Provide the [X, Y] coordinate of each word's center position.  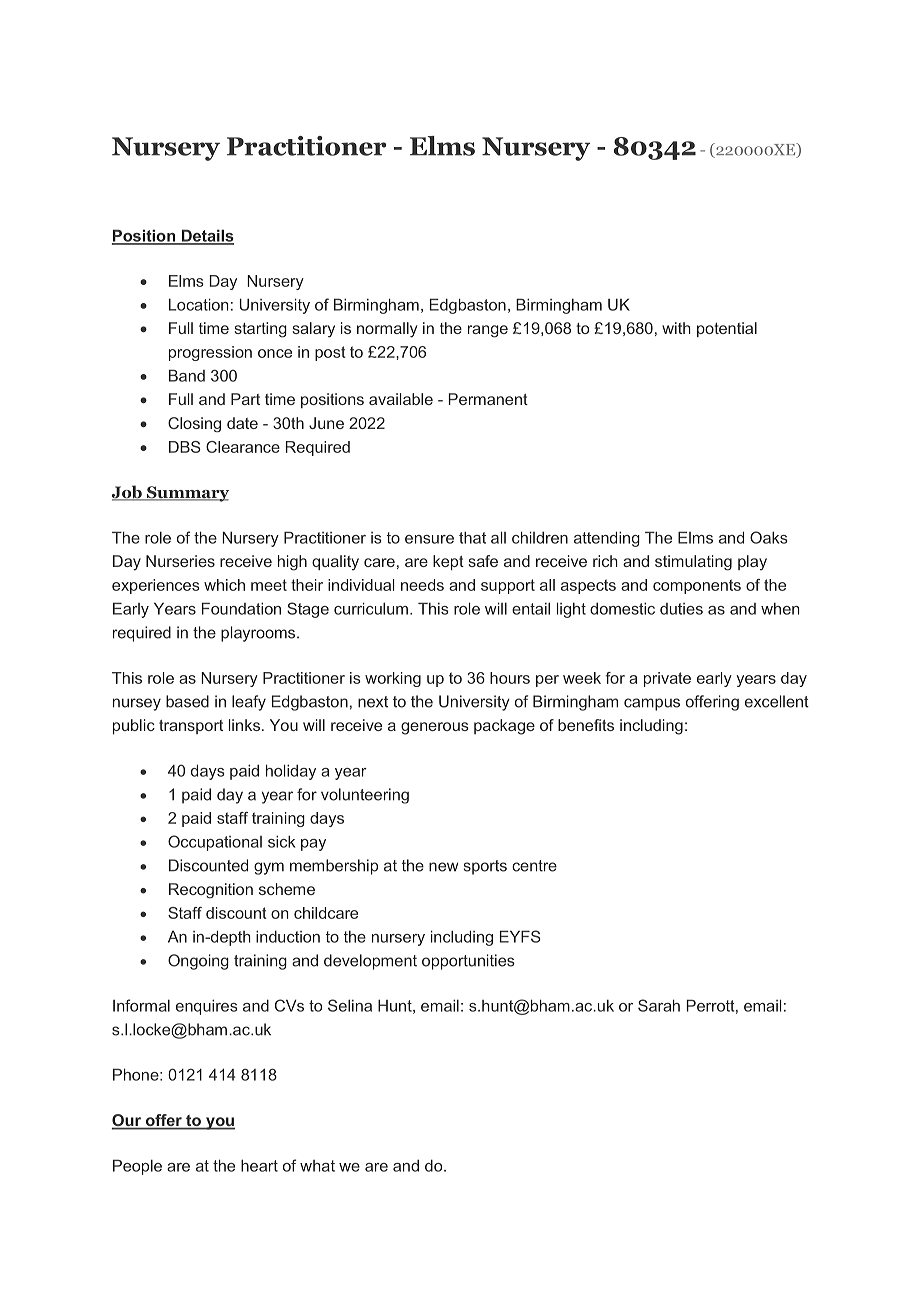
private [667, 679]
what [317, 1166]
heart [259, 1165]
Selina [350, 1005]
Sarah [659, 1005]
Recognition [211, 891]
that [472, 537]
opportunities [468, 962]
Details [206, 236]
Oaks [768, 537]
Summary [187, 494]
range [488, 331]
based [187, 701]
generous [435, 728]
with [676, 328]
